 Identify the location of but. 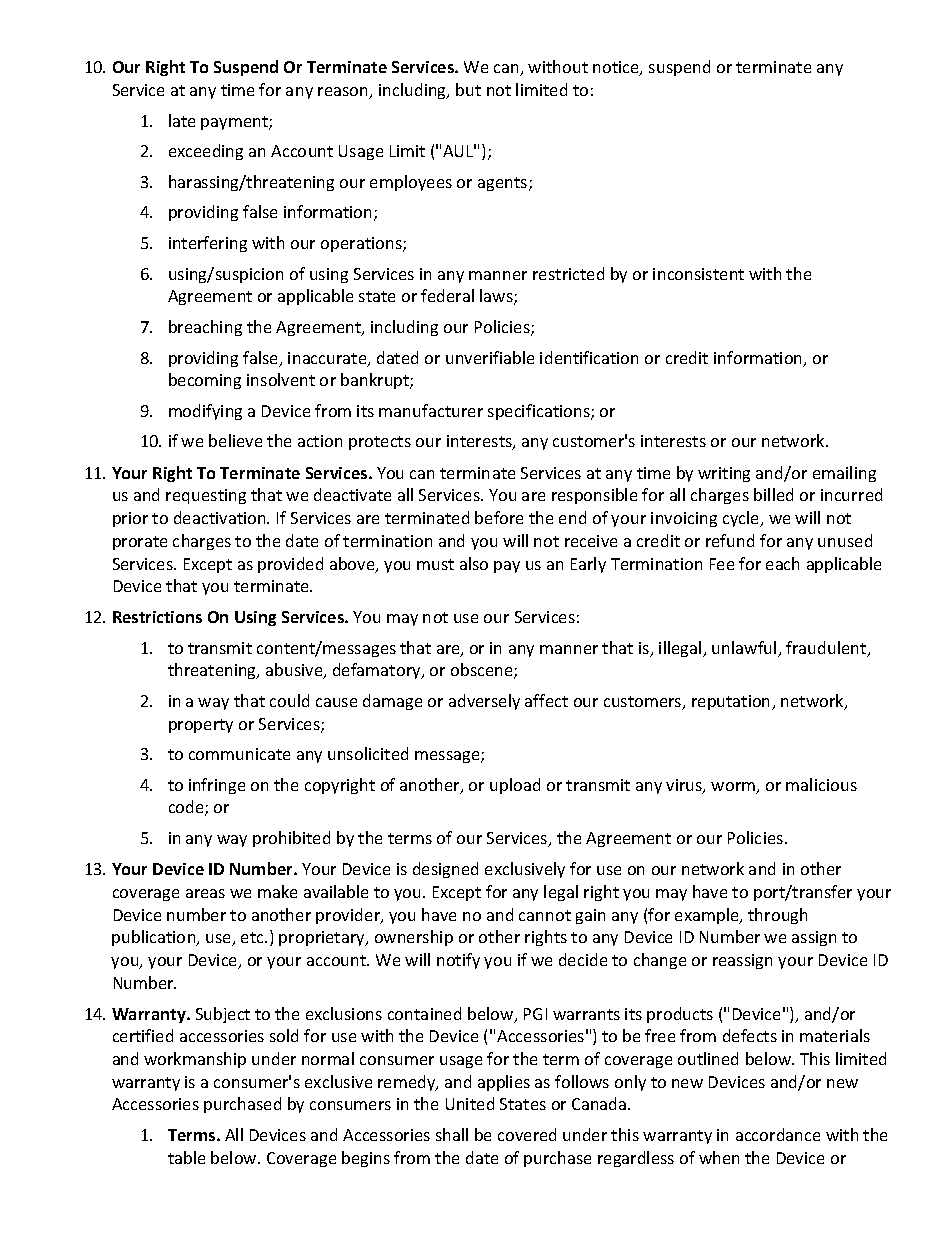
(468, 89).
